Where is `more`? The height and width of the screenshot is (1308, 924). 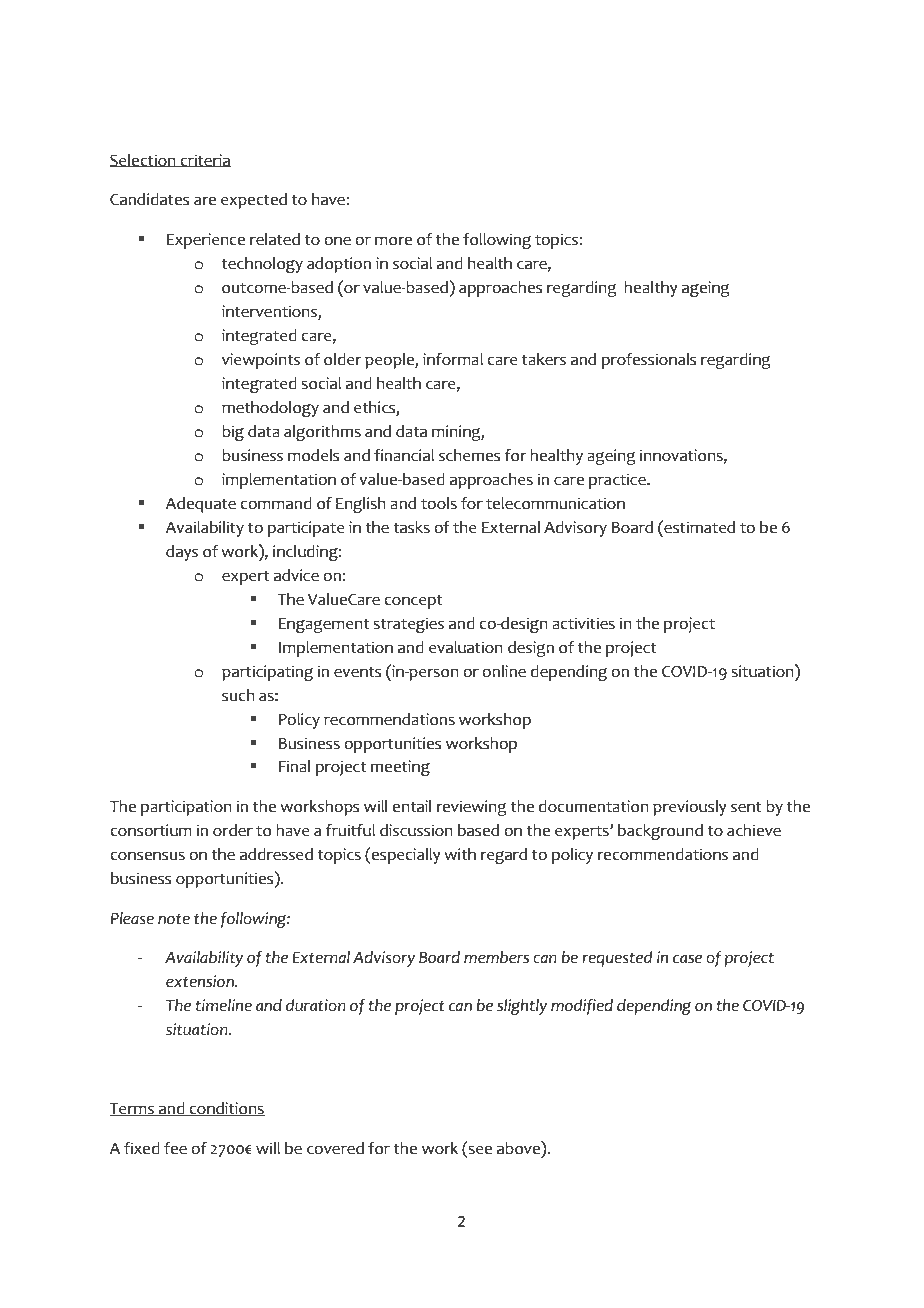
more is located at coordinates (393, 241).
